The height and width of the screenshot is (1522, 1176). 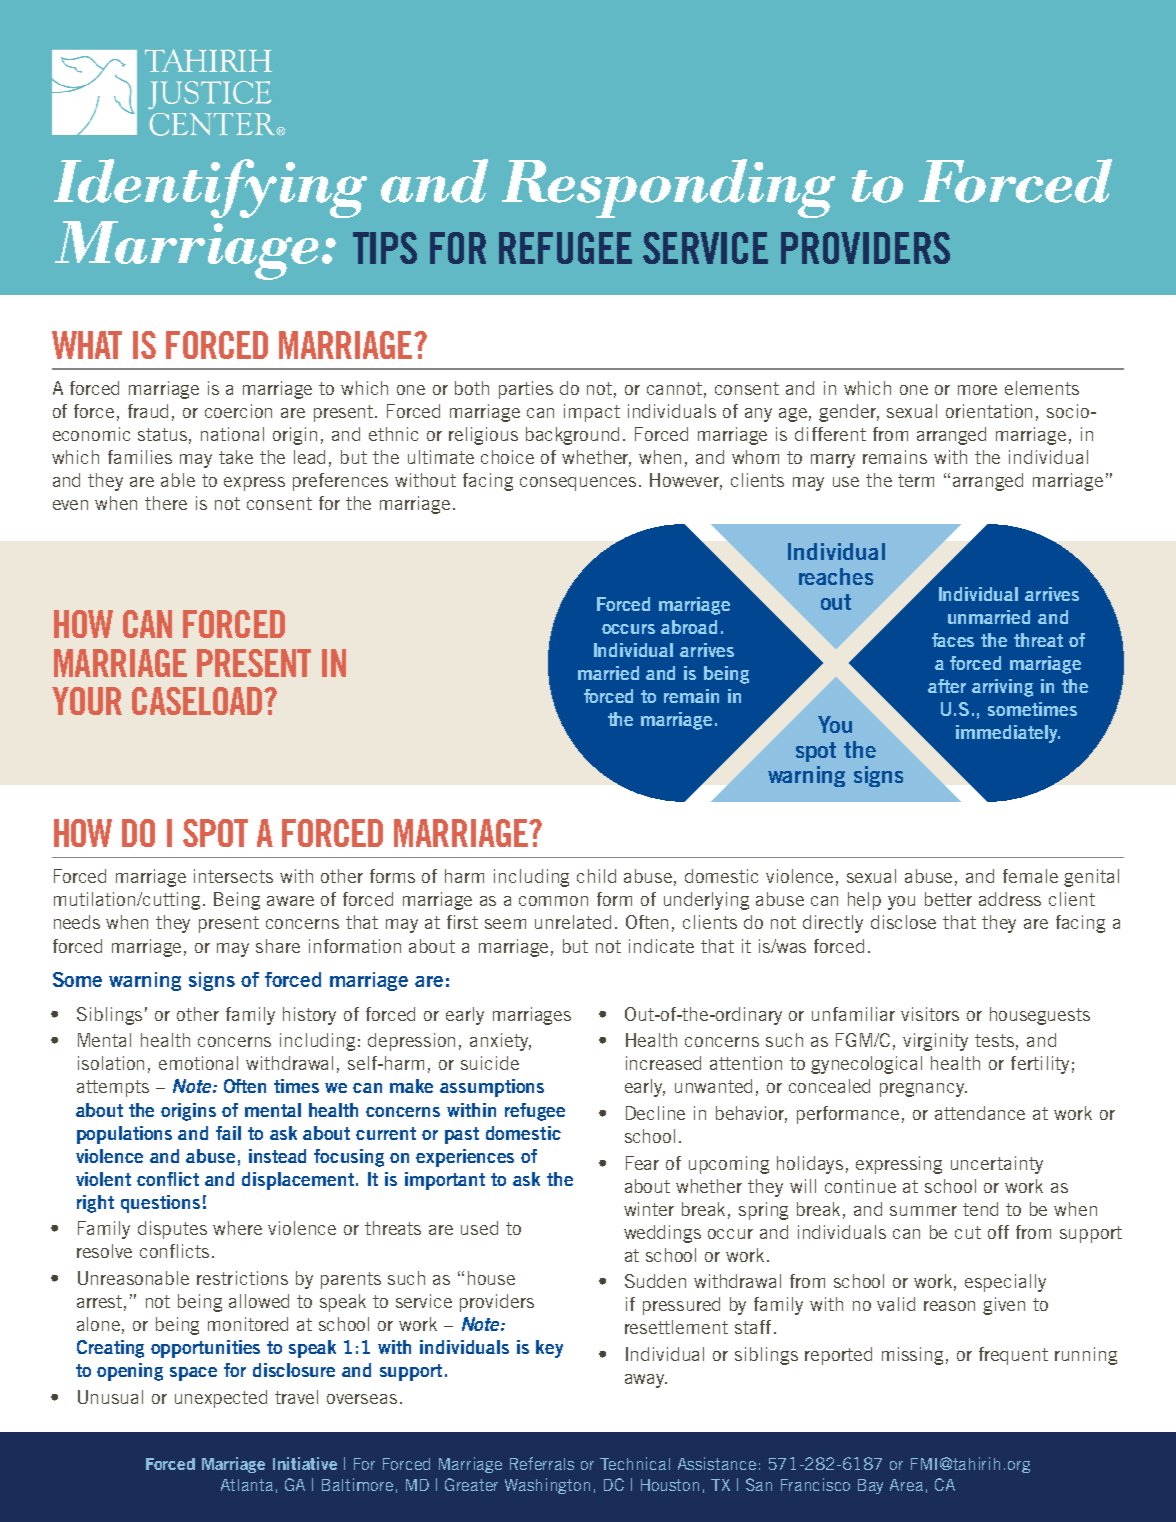 What do you see at coordinates (668, 188) in the screenshot?
I see `Responding` at bounding box center [668, 188].
